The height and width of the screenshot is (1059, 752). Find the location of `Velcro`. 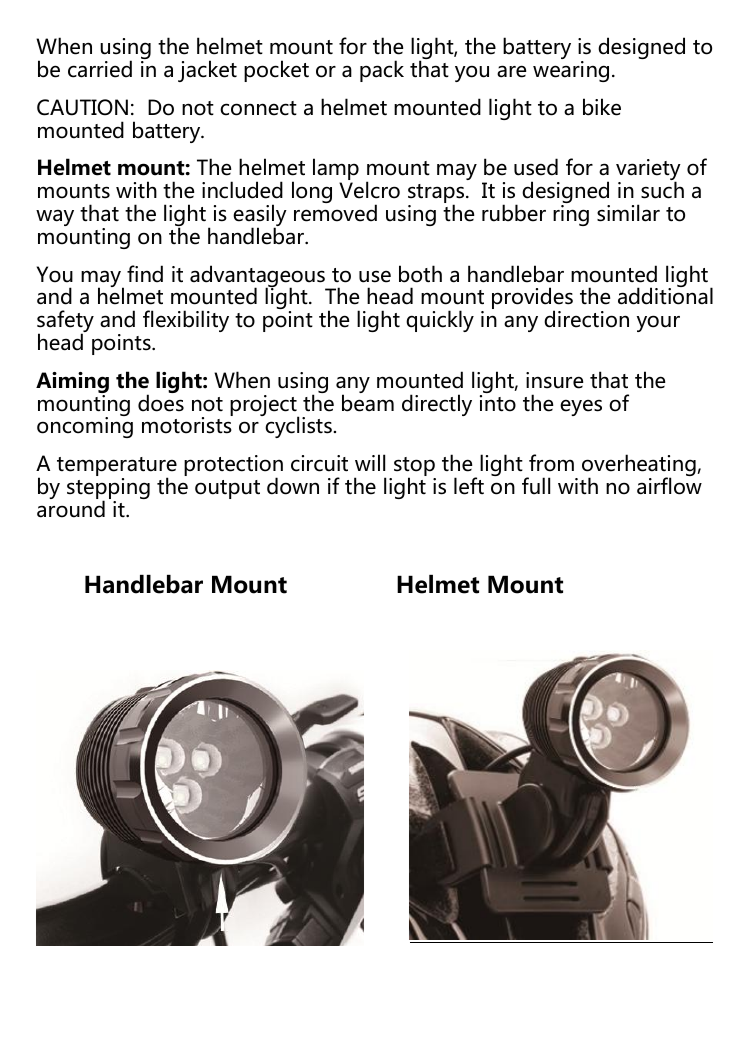

Velcro is located at coordinates (369, 190).
